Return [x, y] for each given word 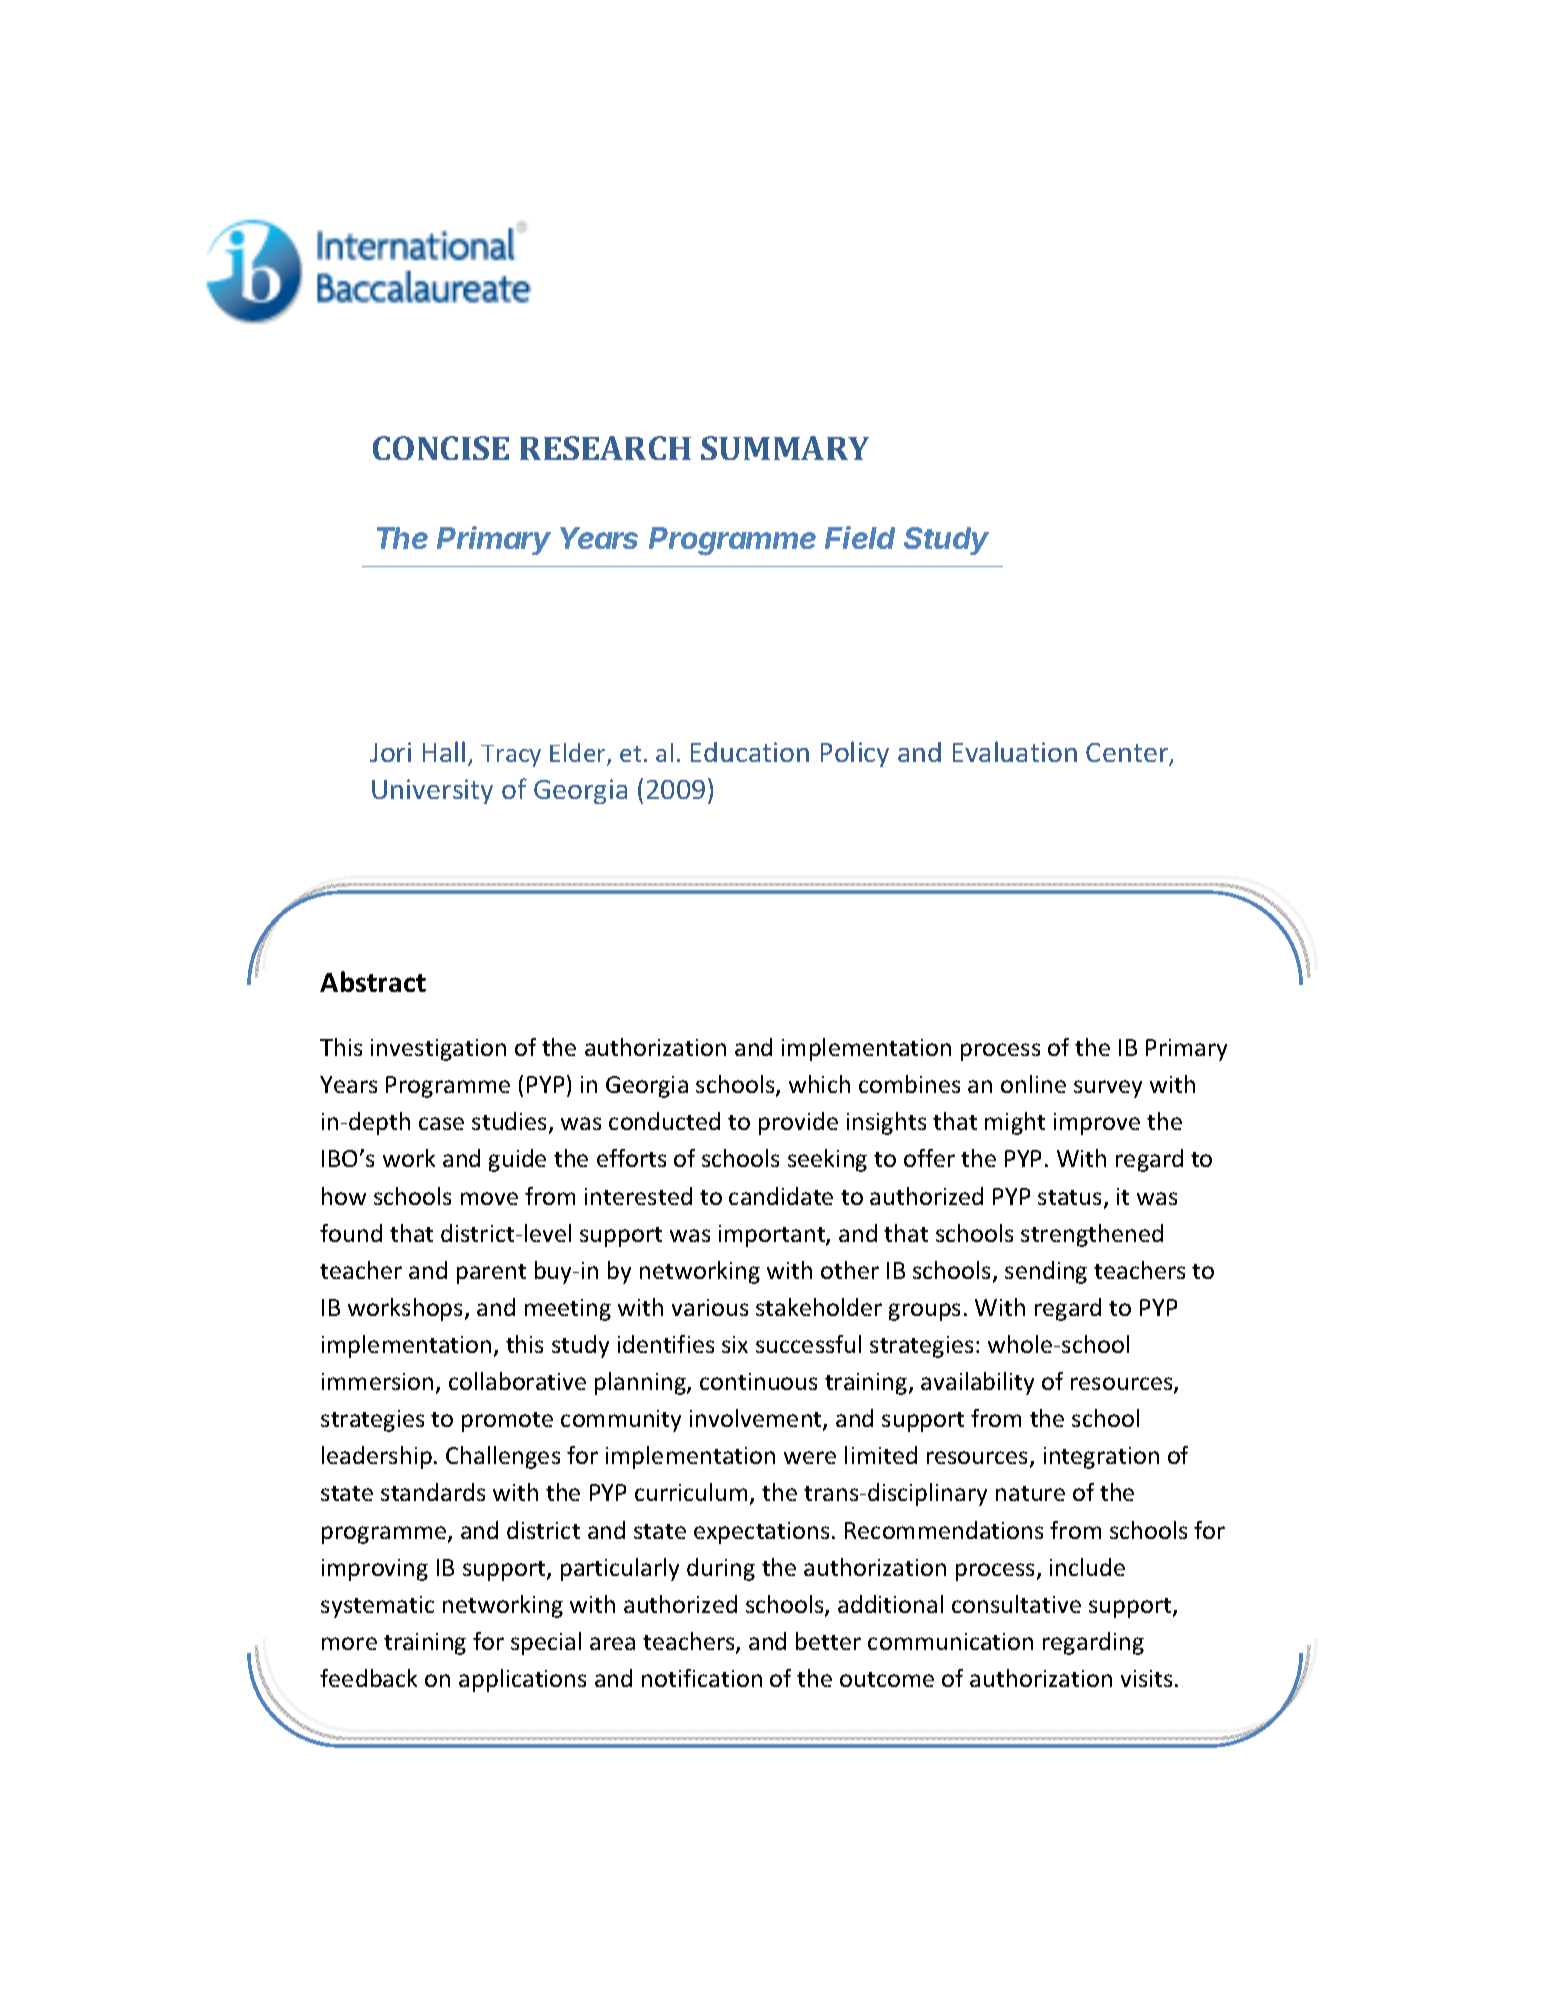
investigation [438, 1050]
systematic [377, 1607]
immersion [377, 1381]
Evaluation [1015, 751]
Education [750, 752]
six [735, 1344]
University [432, 791]
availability [977, 1383]
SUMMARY [785, 448]
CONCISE [441, 448]
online [1033, 1084]
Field [860, 537]
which [819, 1084]
